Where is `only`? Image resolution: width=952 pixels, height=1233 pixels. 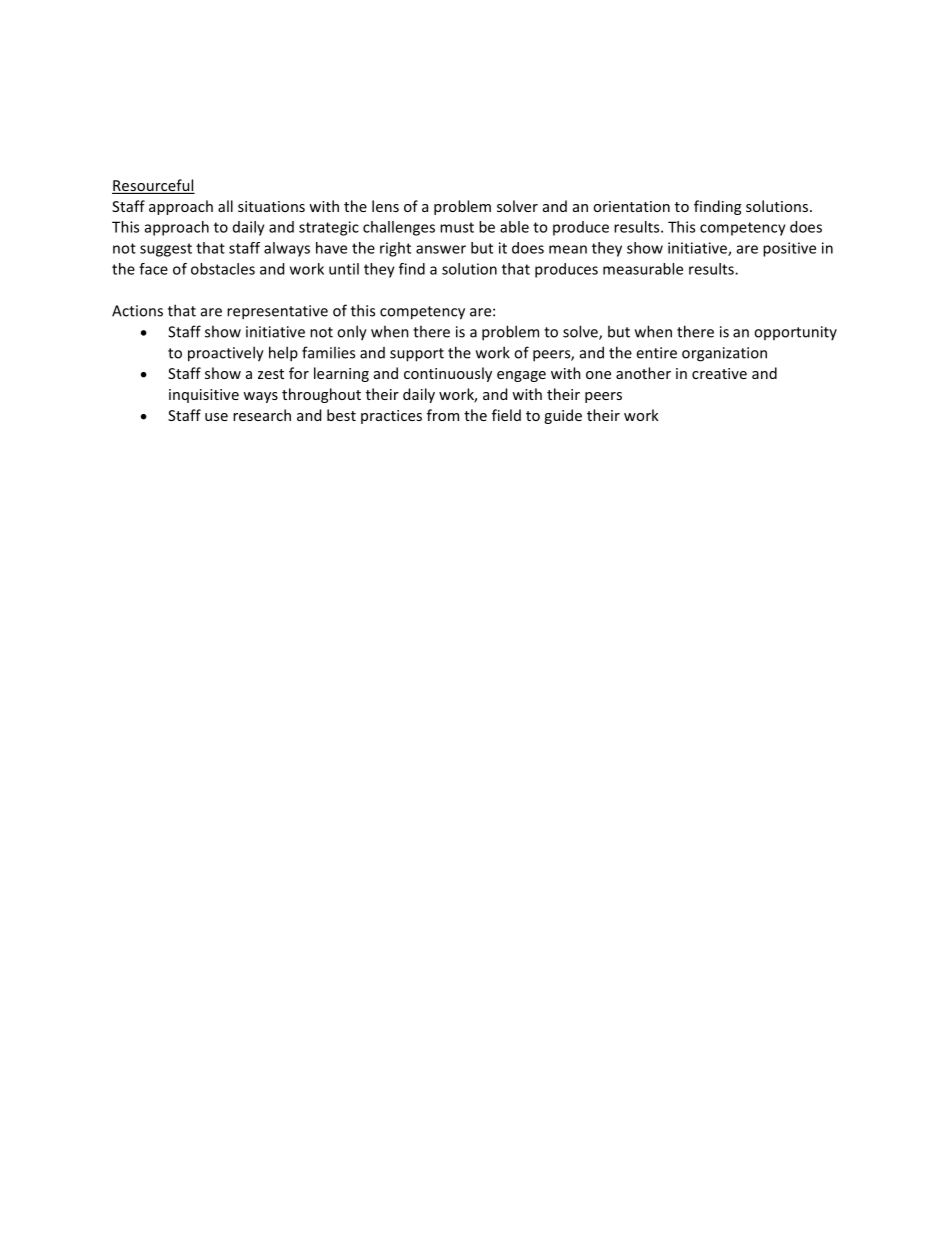
only is located at coordinates (352, 333).
